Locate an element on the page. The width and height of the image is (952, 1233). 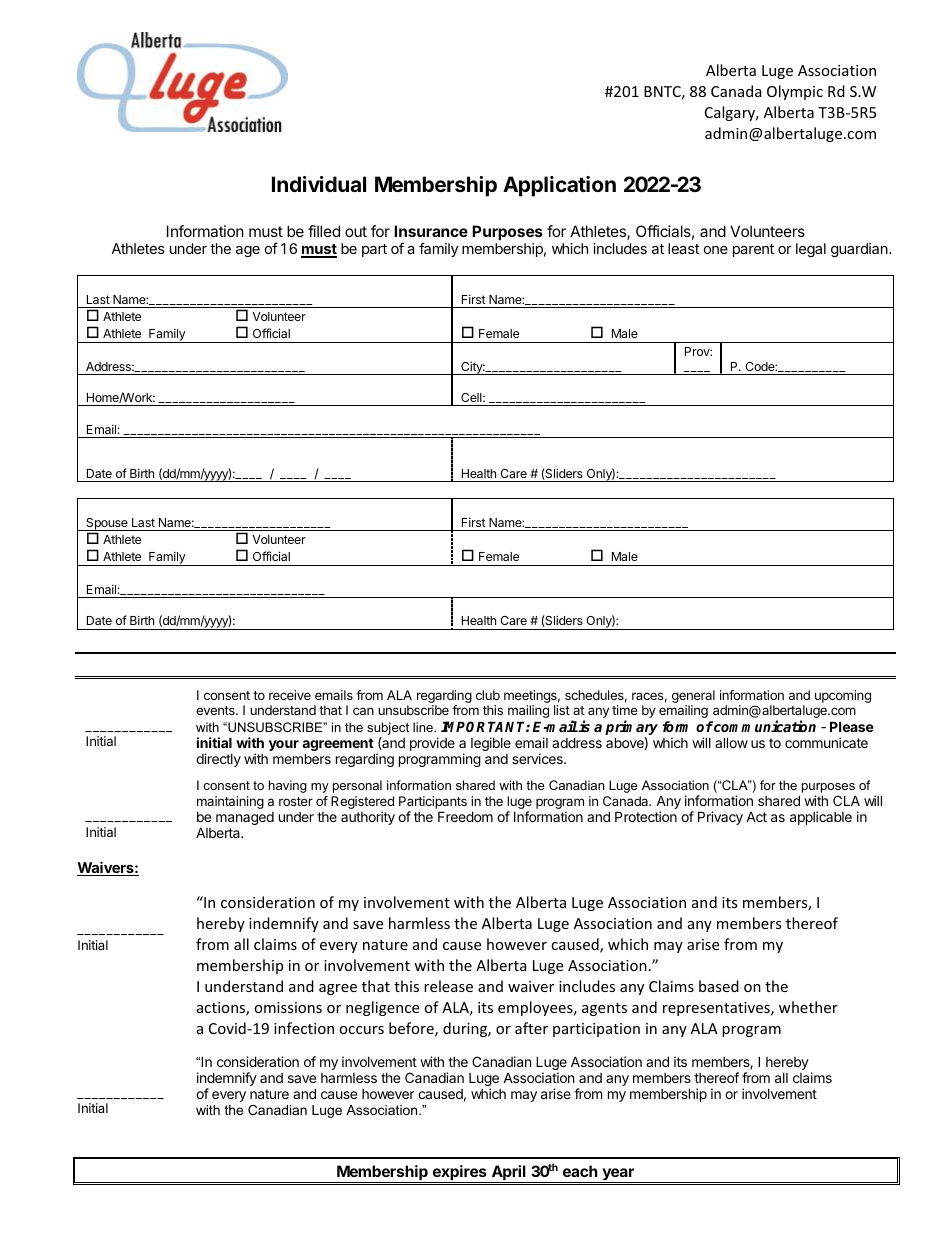
upcoming is located at coordinates (843, 696).
